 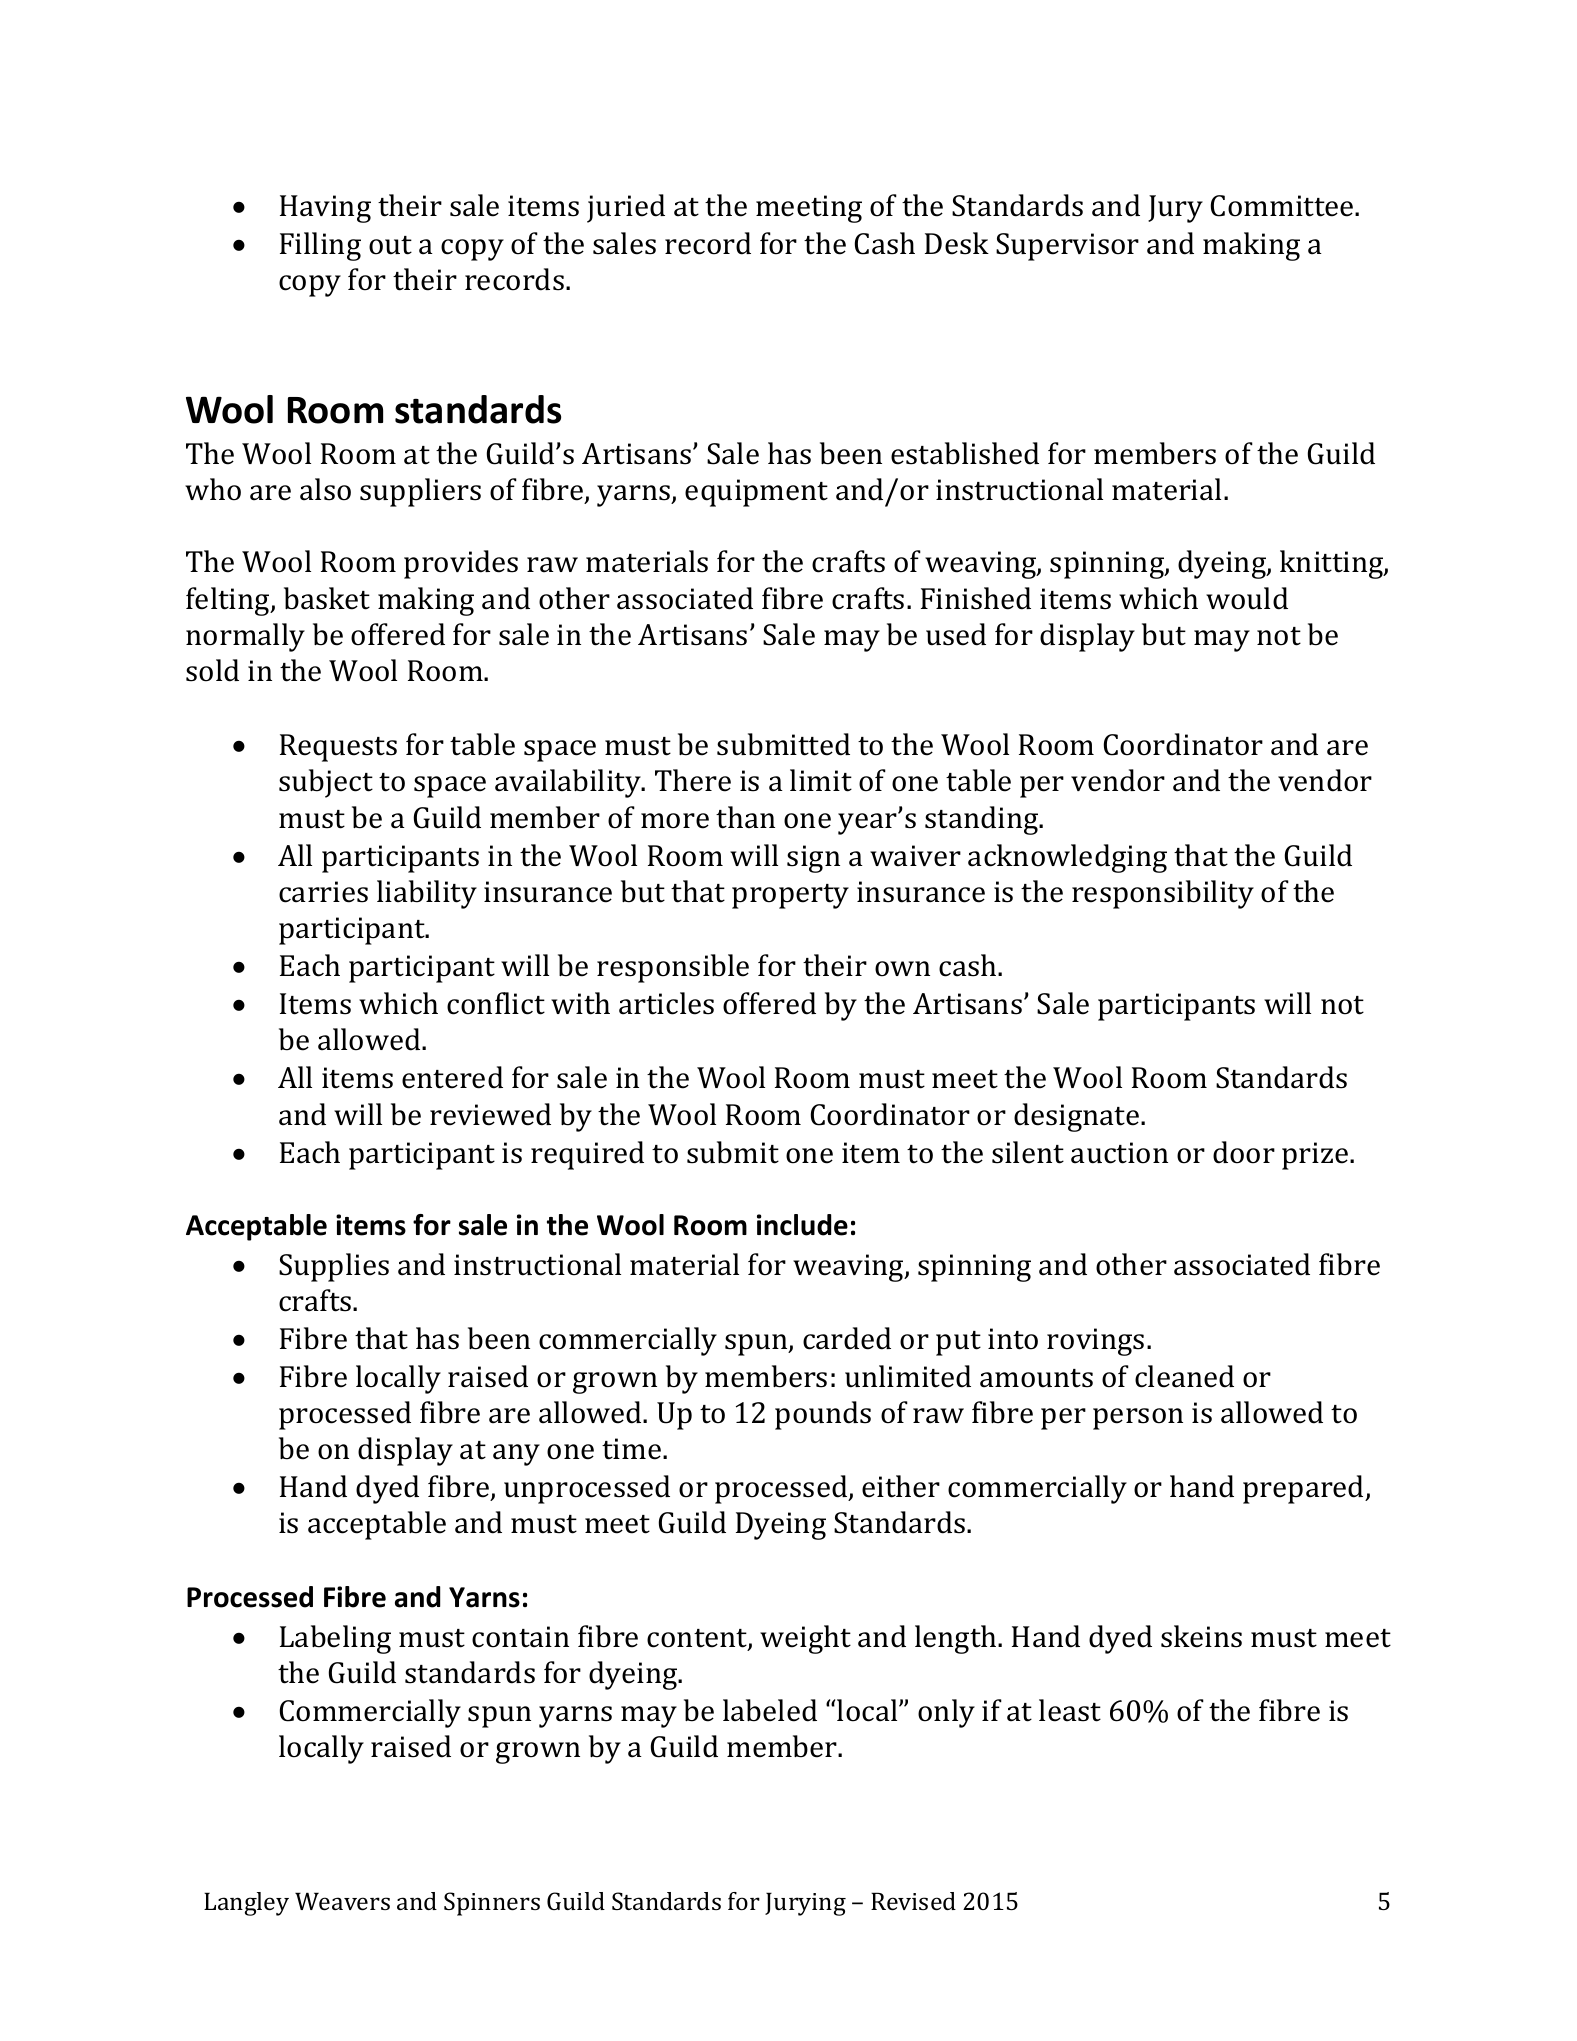 What do you see at coordinates (957, 243) in the screenshot?
I see `Desk` at bounding box center [957, 243].
